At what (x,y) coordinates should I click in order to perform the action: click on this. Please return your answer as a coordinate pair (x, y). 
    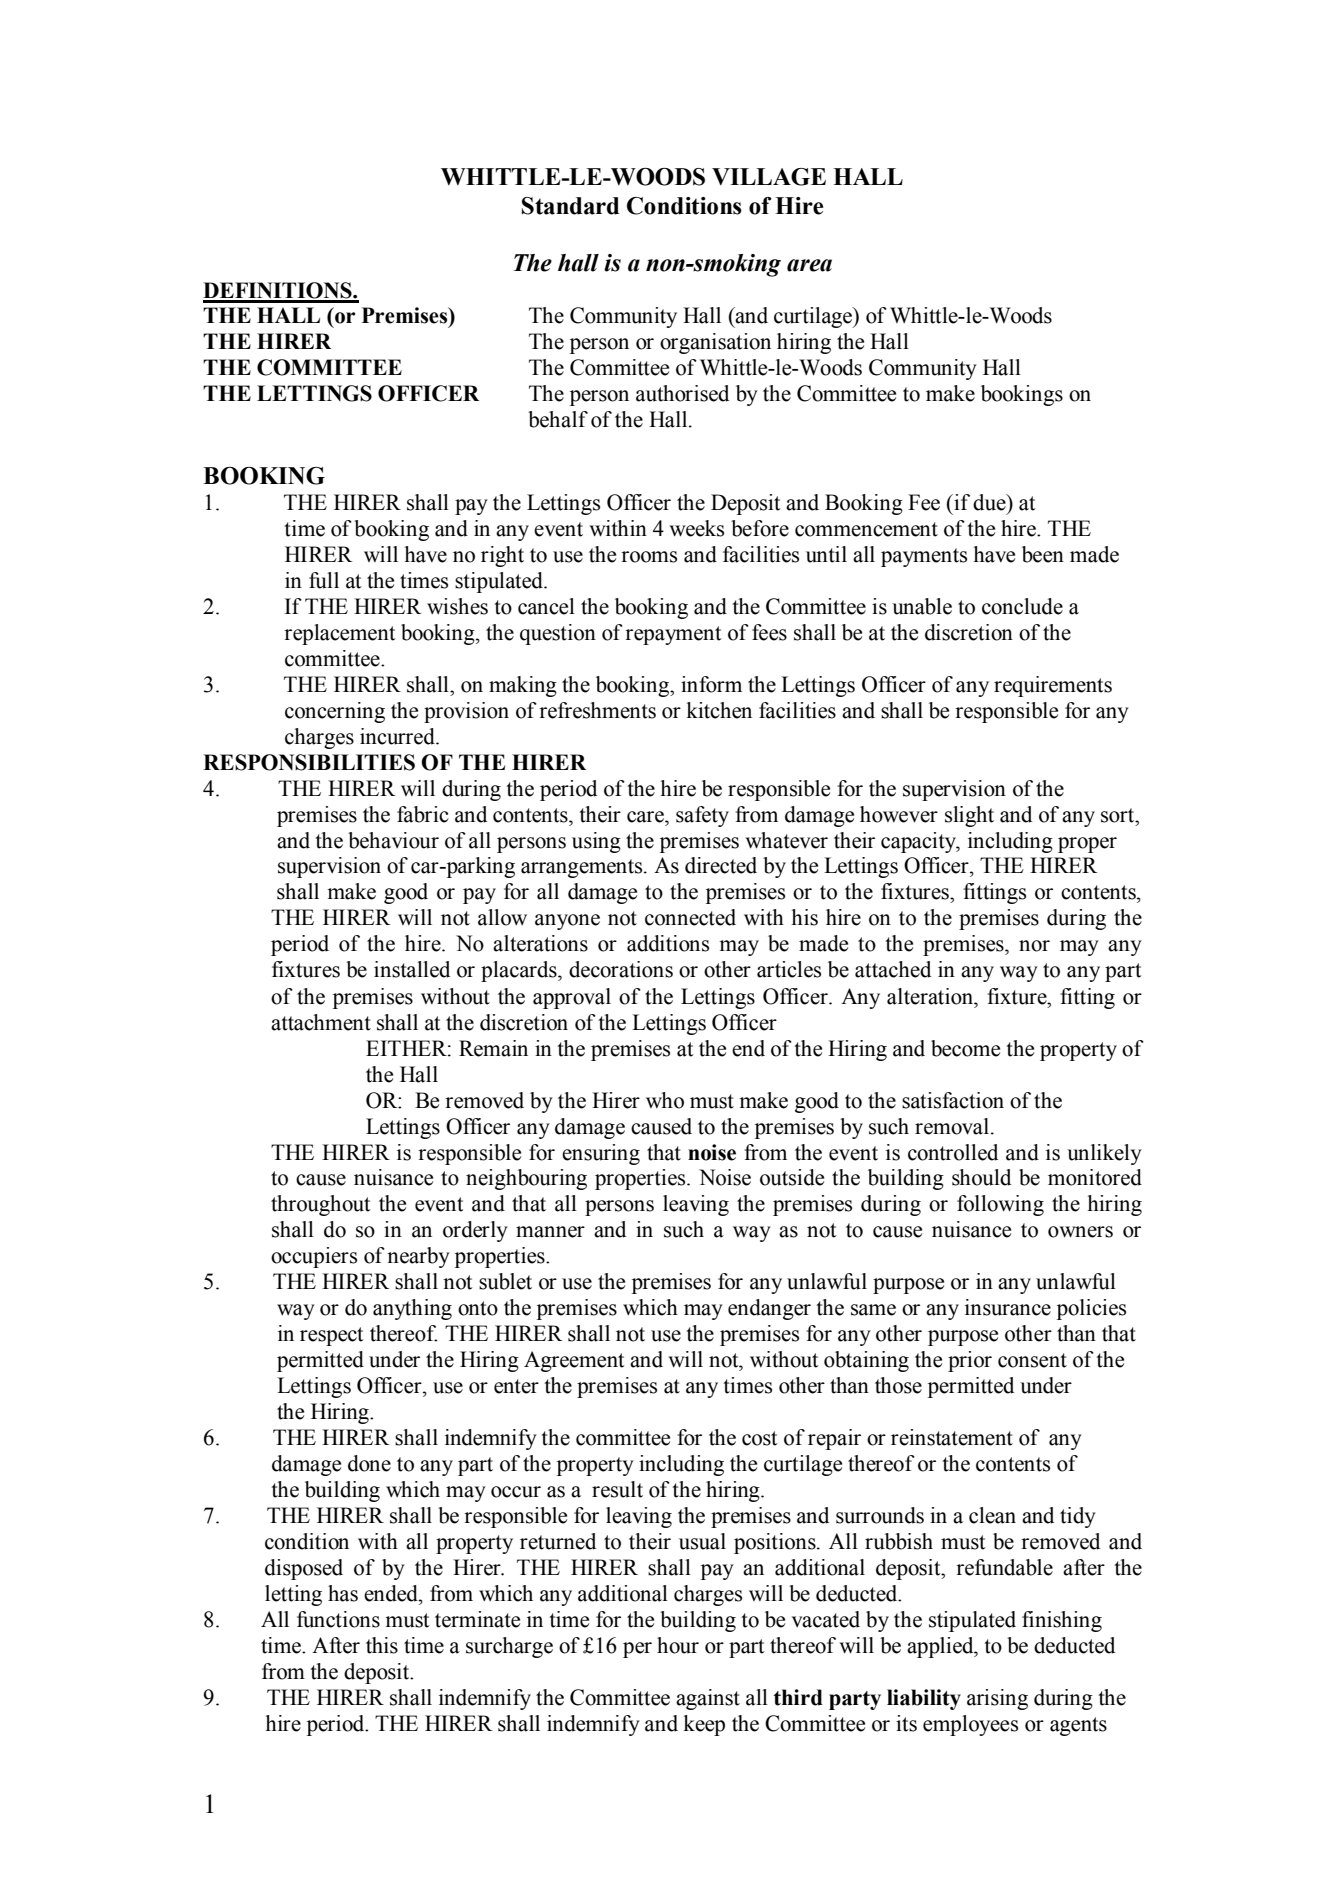
    Looking at the image, I should click on (382, 1645).
